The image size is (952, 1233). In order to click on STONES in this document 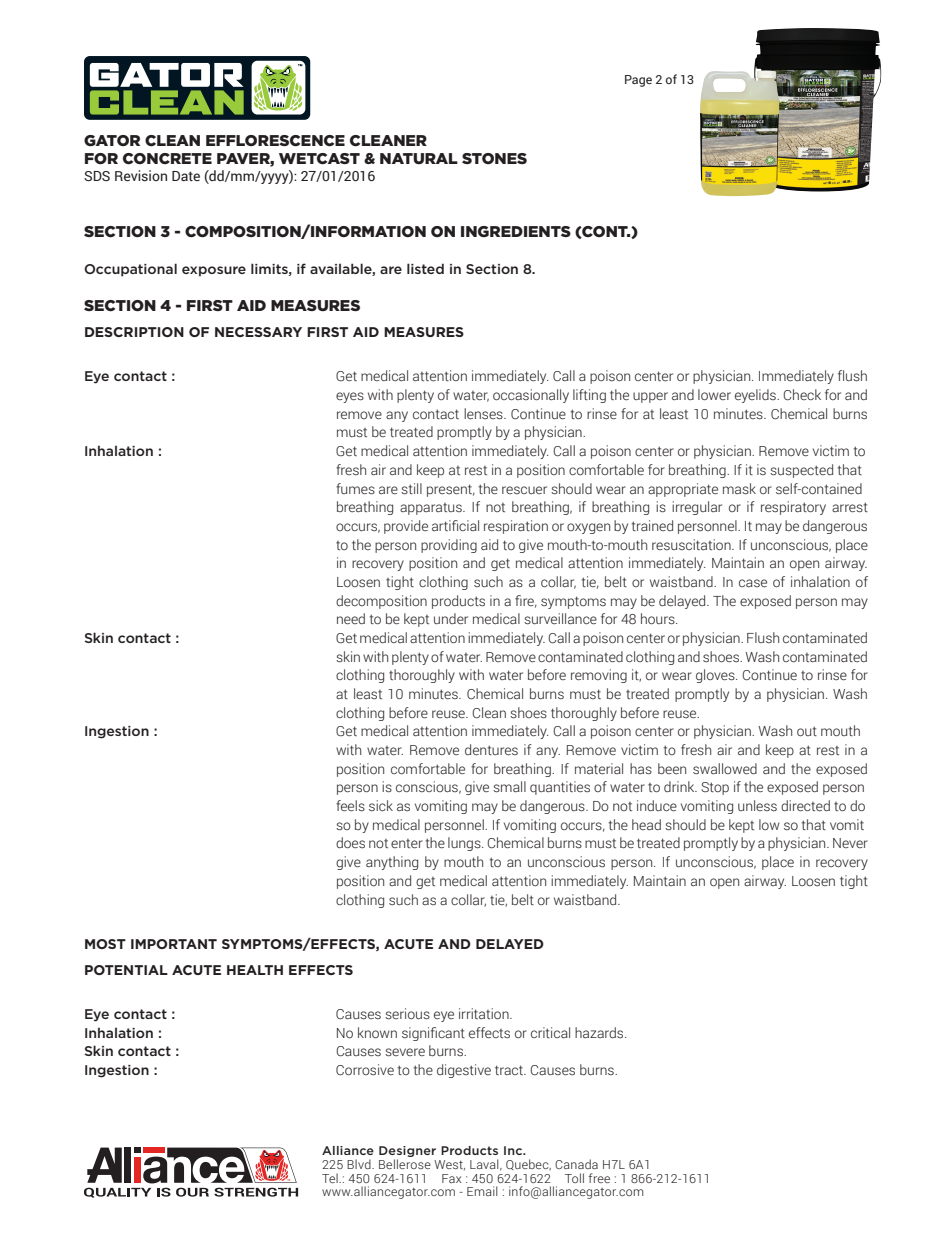, I will do `click(494, 158)`.
